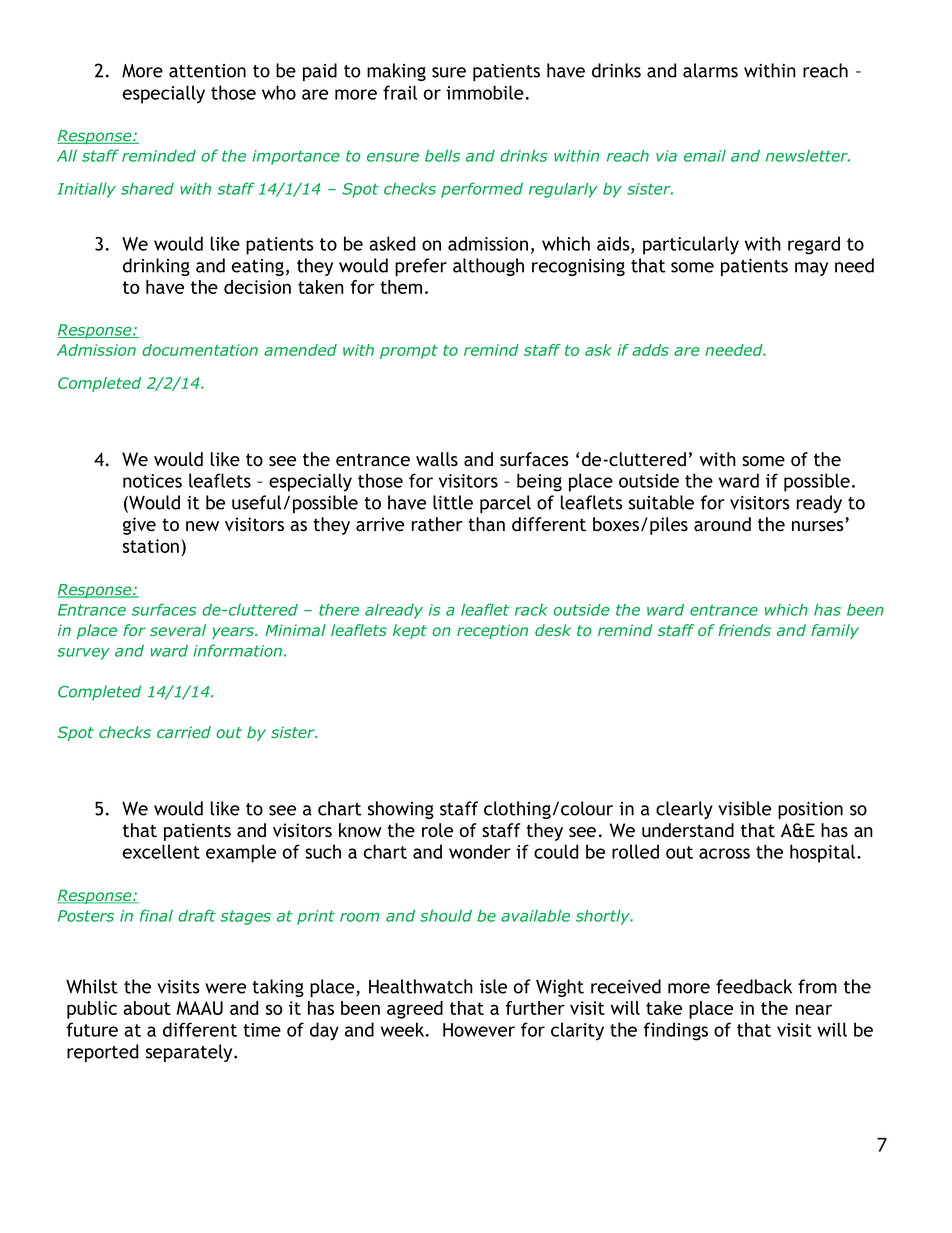 This document has height=1233, width=952. I want to click on rather, so click(437, 524).
